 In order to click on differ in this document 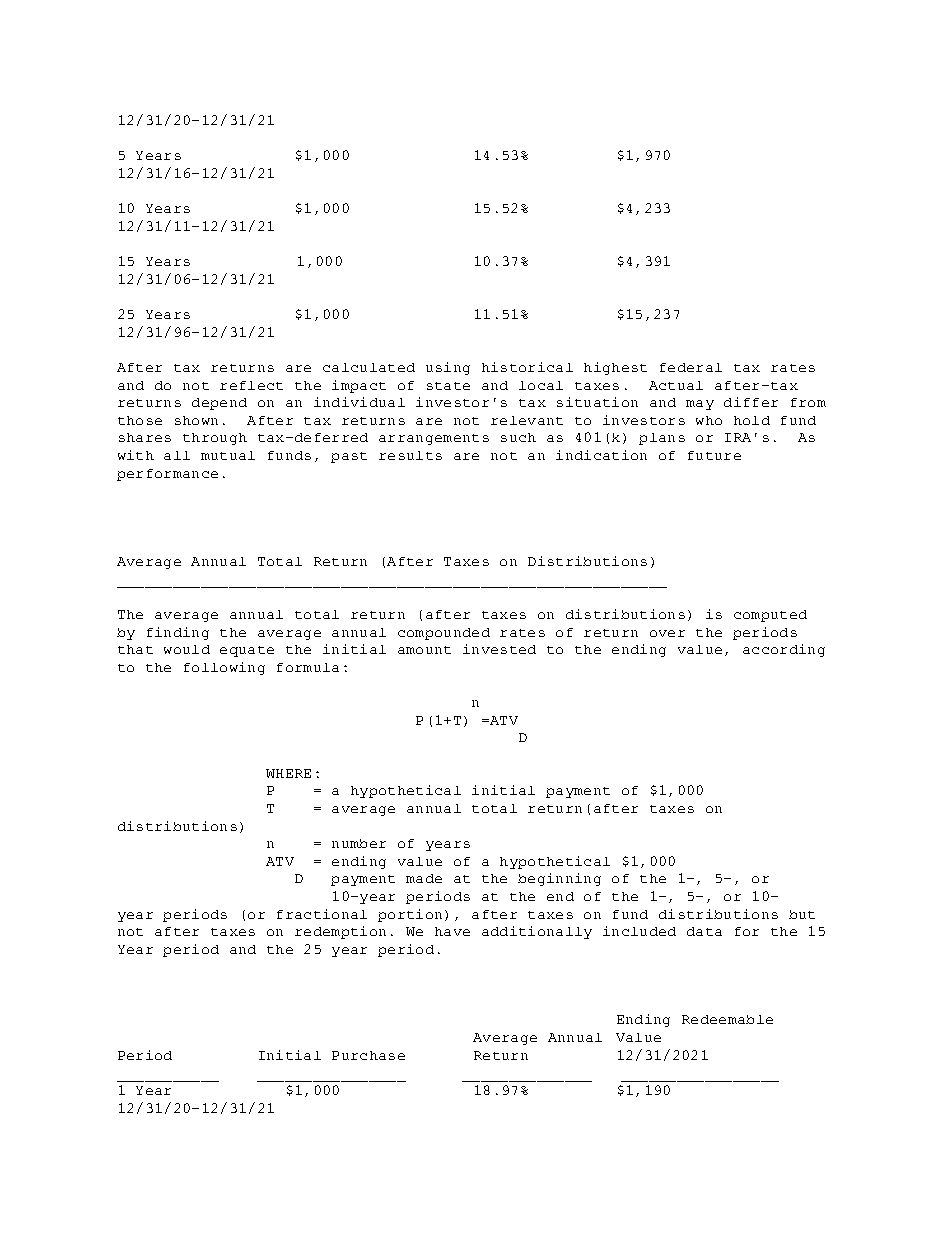, I will do `click(751, 402)`.
